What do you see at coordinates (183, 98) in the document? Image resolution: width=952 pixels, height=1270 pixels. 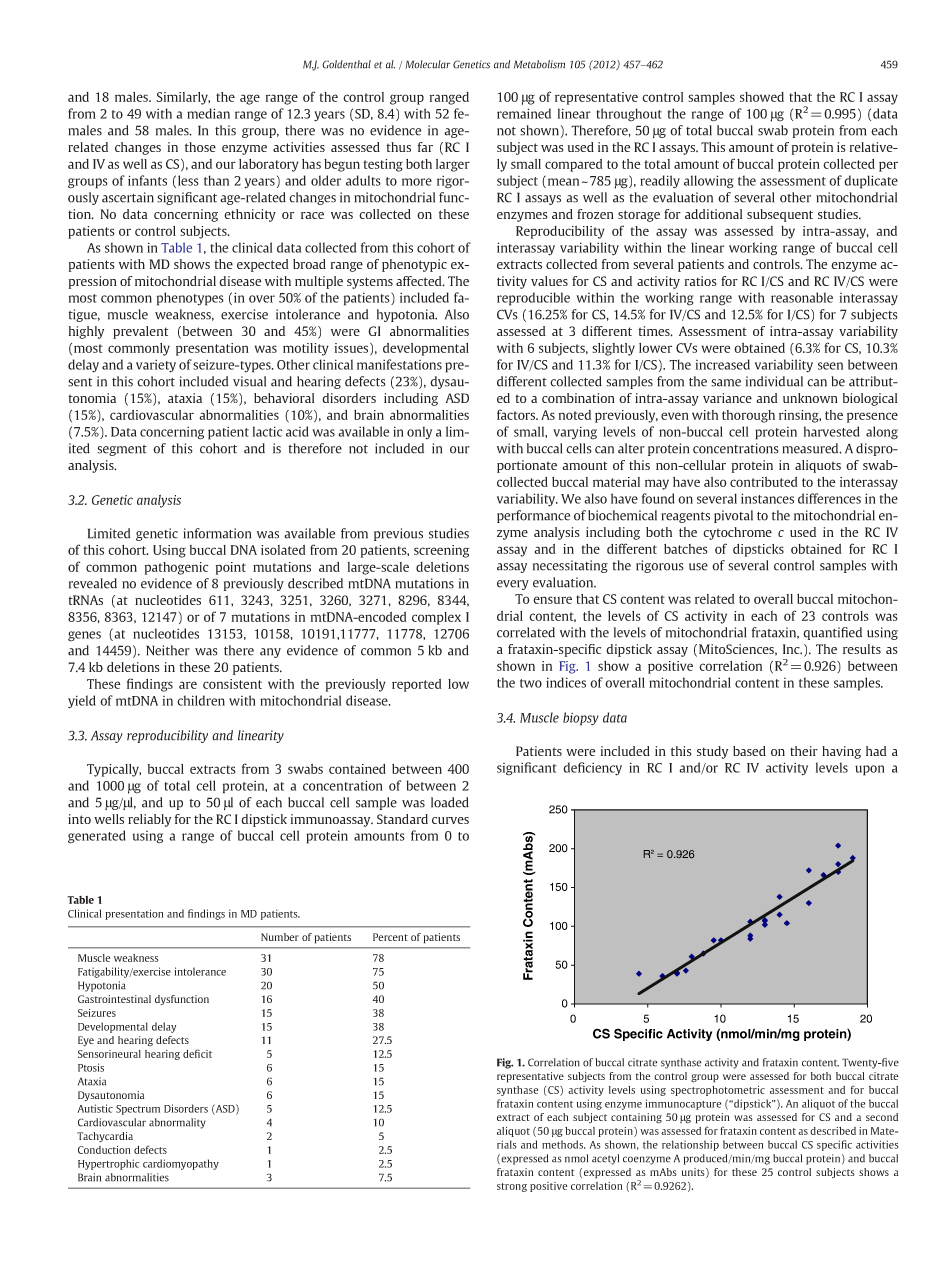 I see `Similarly` at bounding box center [183, 98].
